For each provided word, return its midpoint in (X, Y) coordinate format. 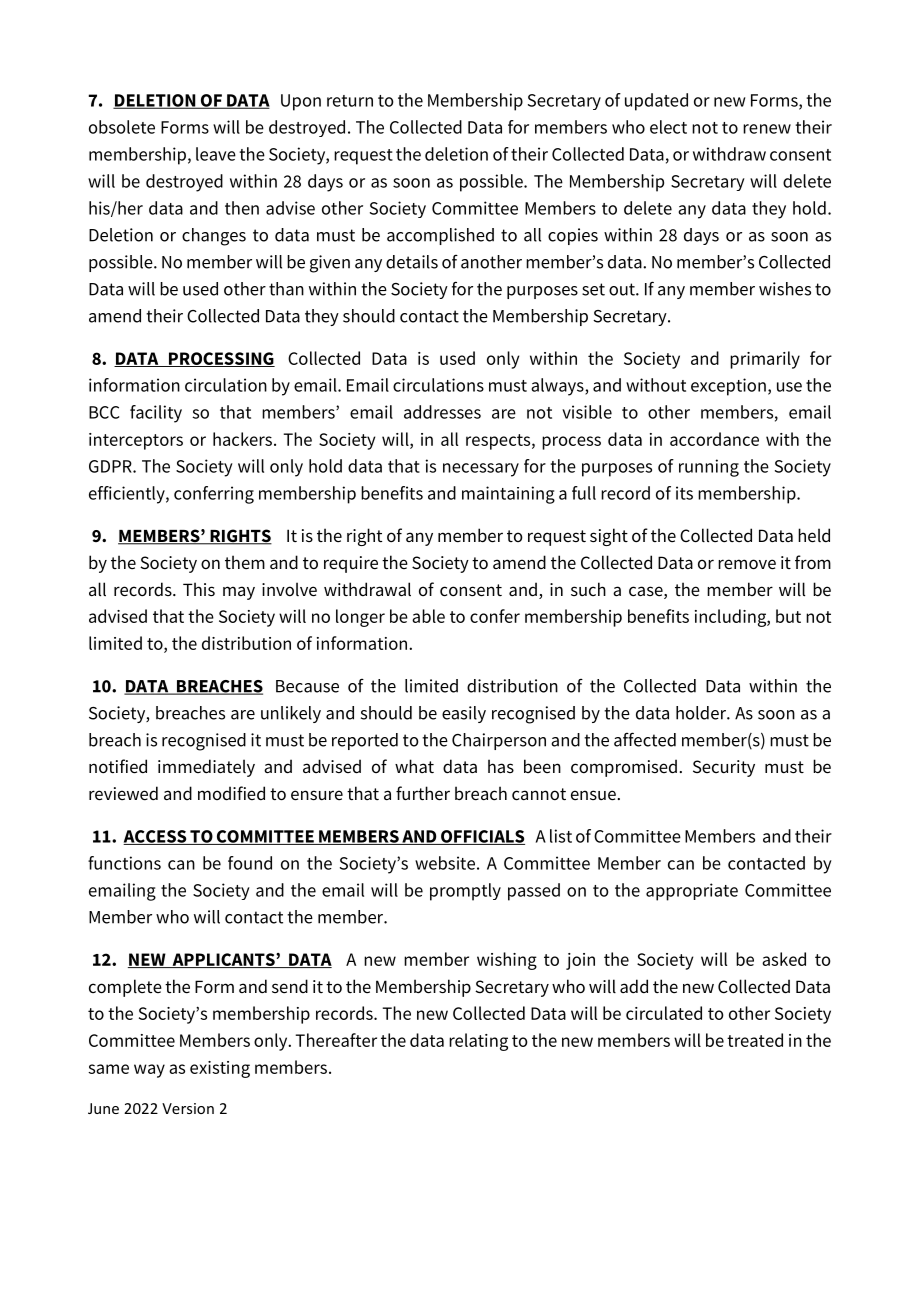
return (350, 101)
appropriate (692, 892)
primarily (765, 360)
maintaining (508, 495)
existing (220, 1069)
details (412, 262)
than (286, 289)
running (709, 468)
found (250, 863)
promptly (465, 892)
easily (464, 714)
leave (216, 154)
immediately (206, 768)
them (245, 562)
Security (724, 768)
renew (767, 129)
